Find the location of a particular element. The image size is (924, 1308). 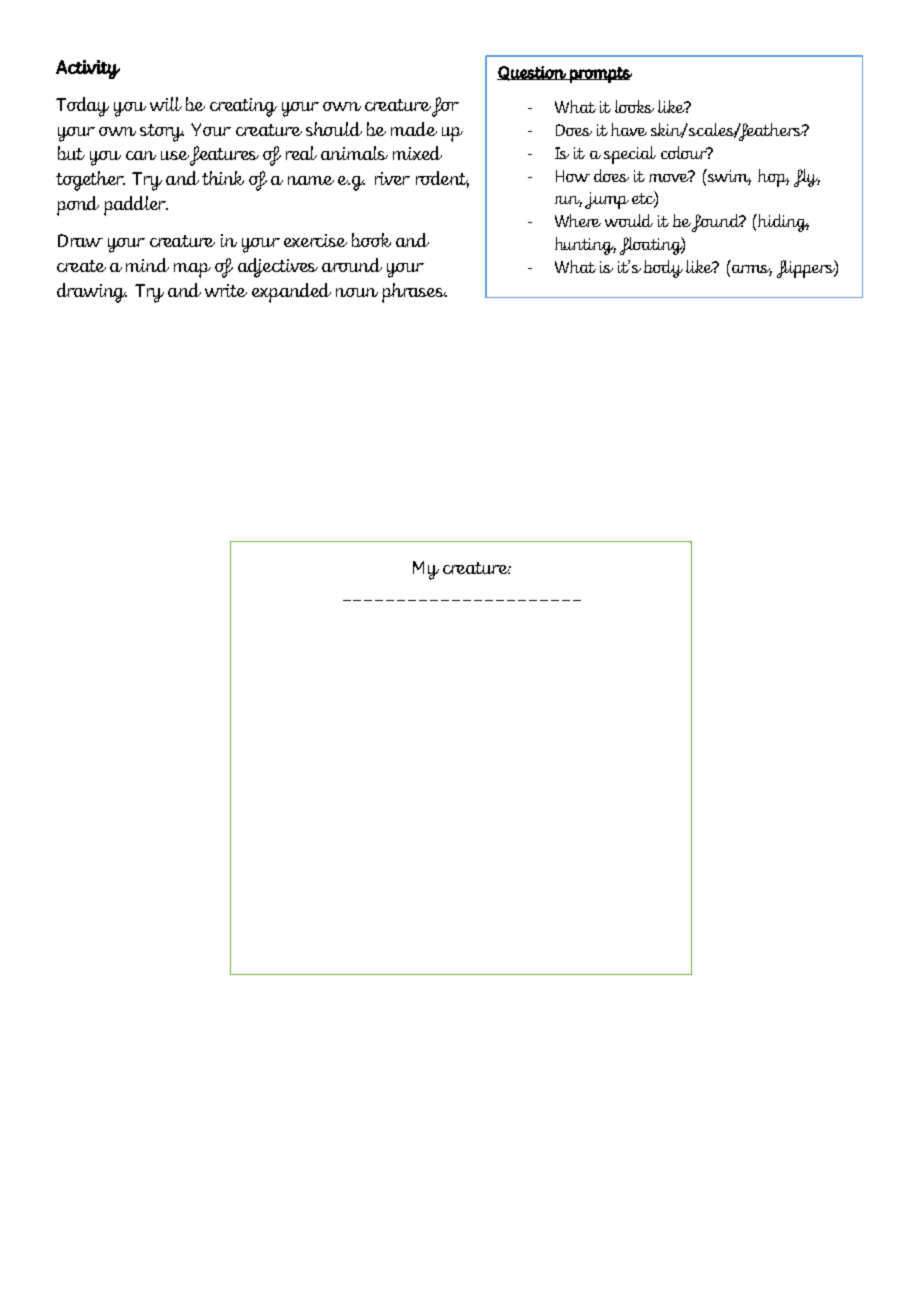

rodent is located at coordinates (442, 179).
